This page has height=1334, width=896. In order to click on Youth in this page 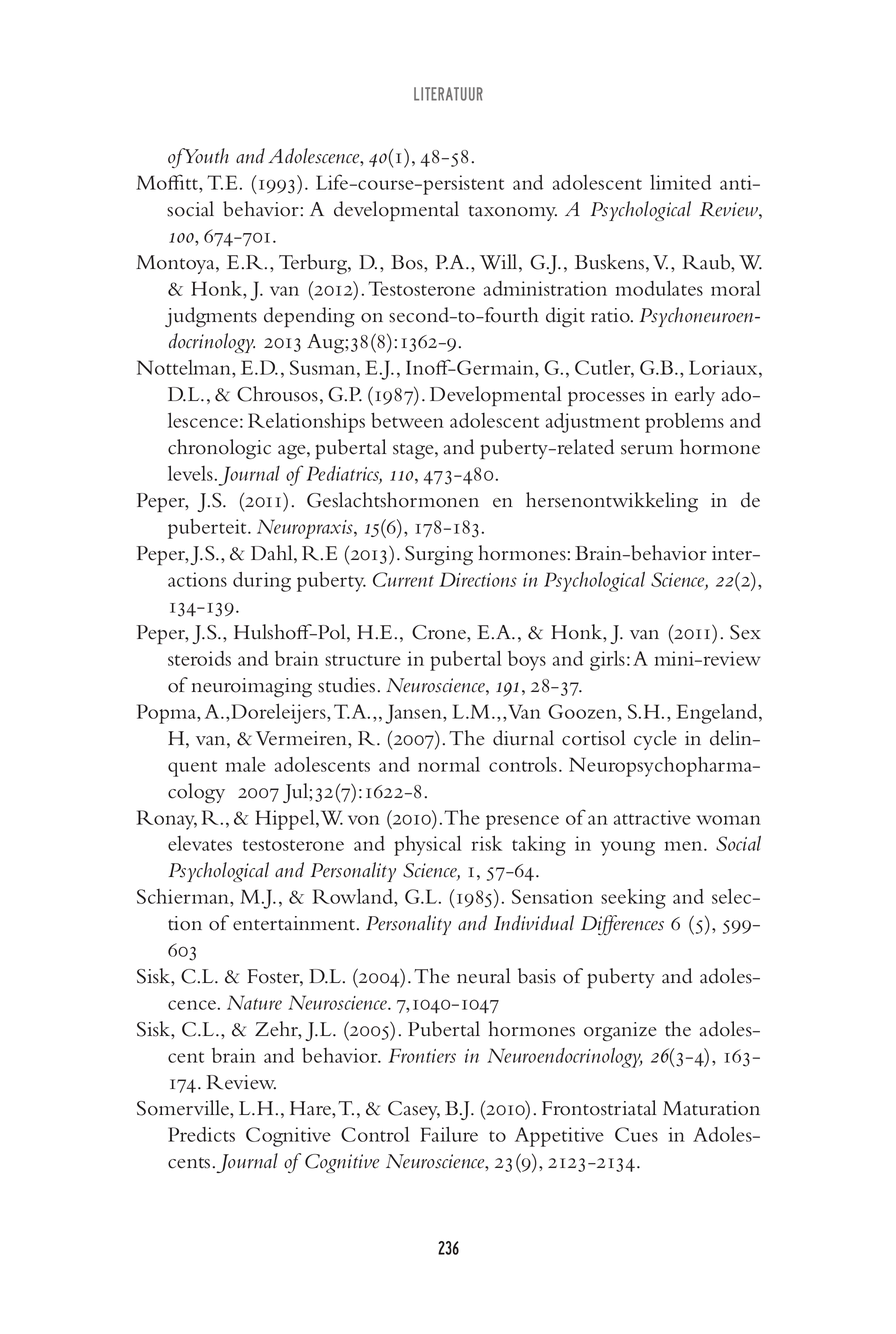, I will do `click(206, 156)`.
